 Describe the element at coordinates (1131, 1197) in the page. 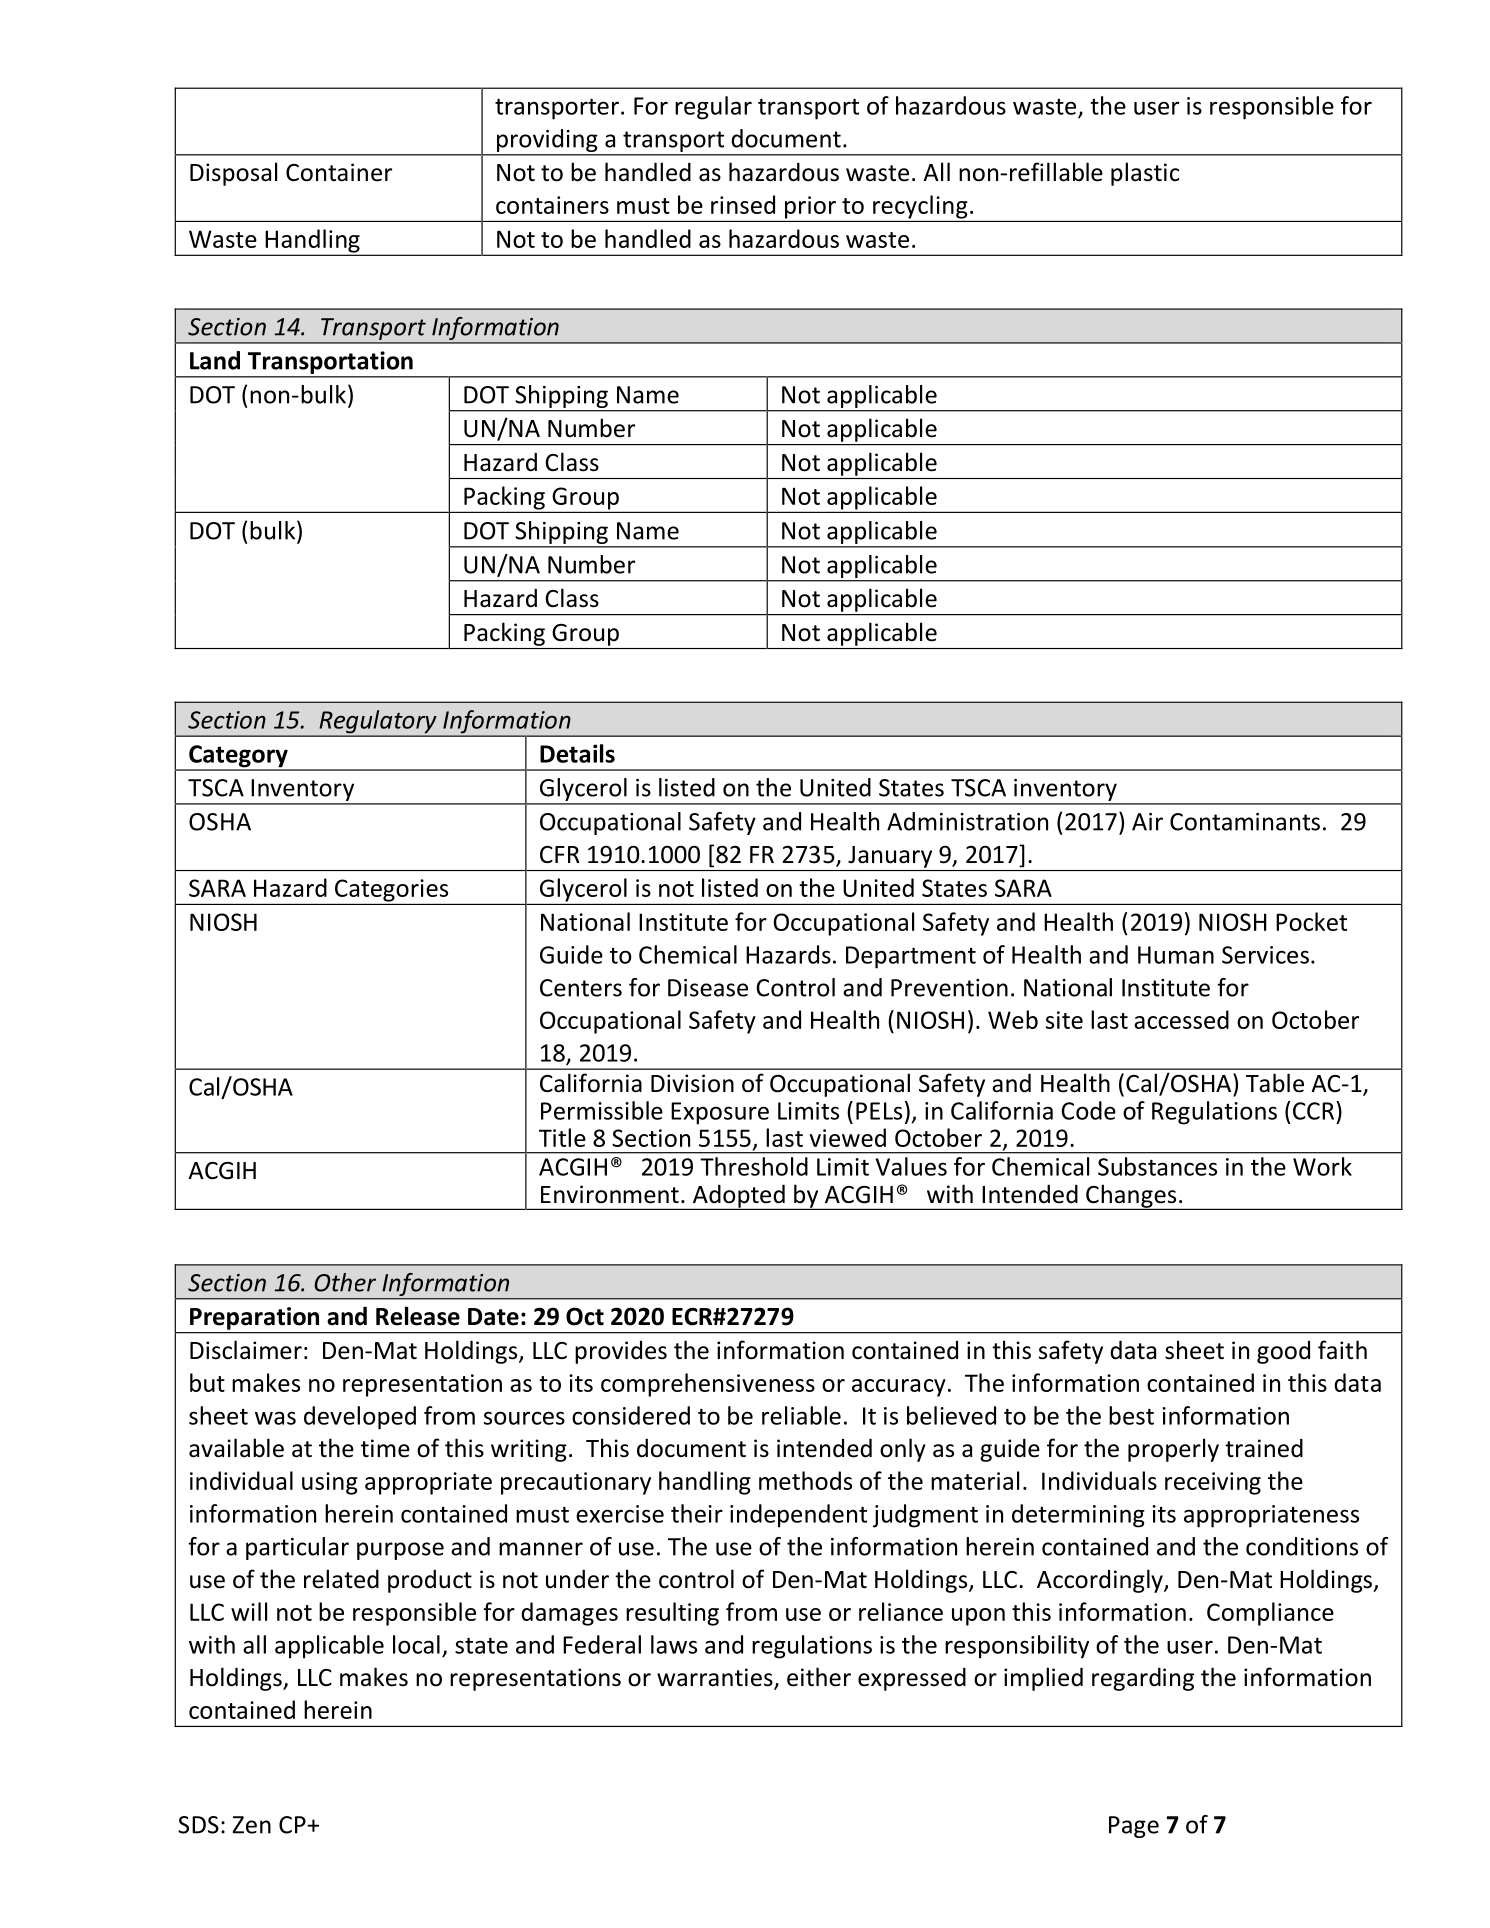

I see `Changes` at that location.
